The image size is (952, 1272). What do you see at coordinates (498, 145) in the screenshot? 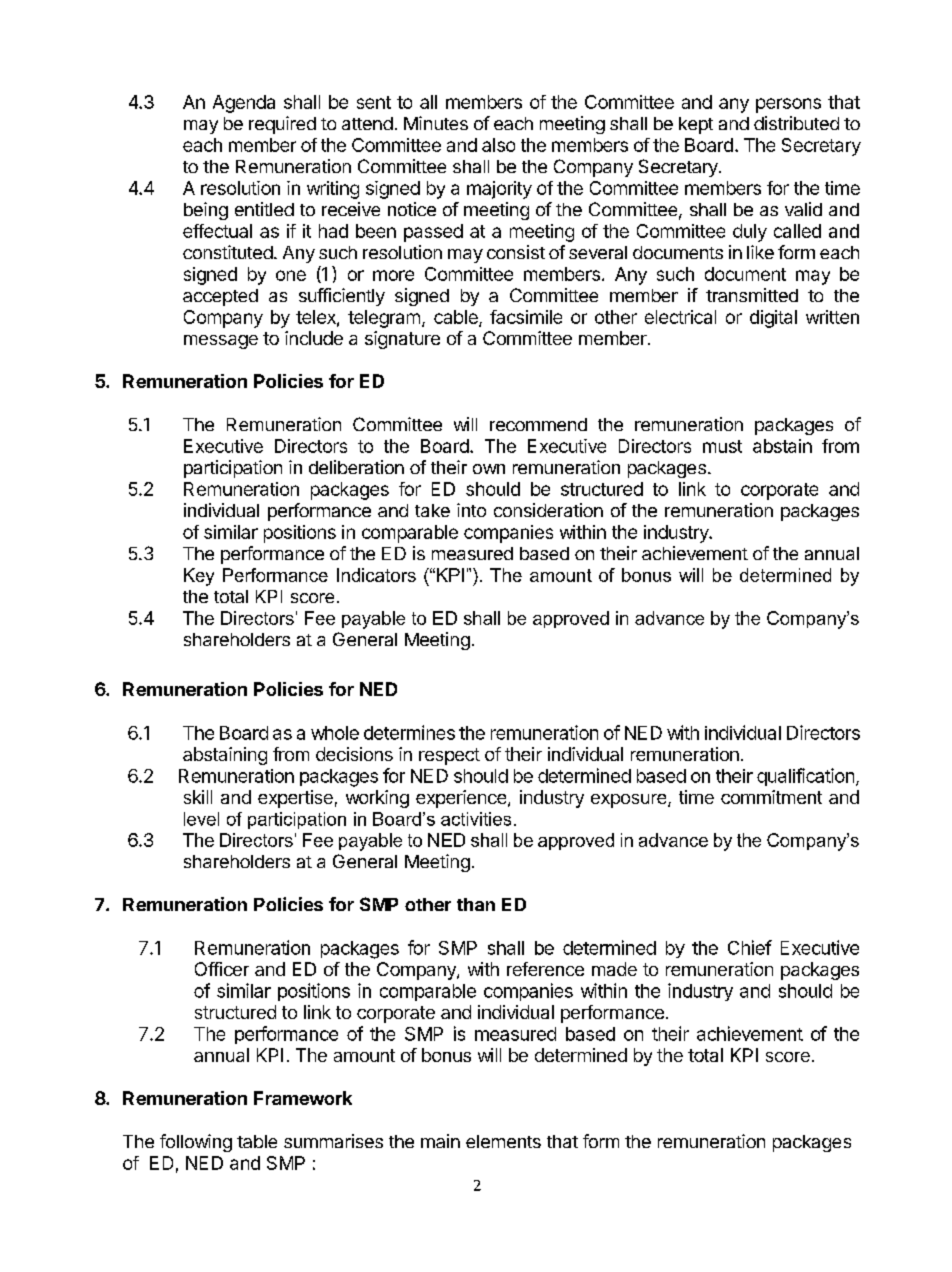
I see `also` at bounding box center [498, 145].
